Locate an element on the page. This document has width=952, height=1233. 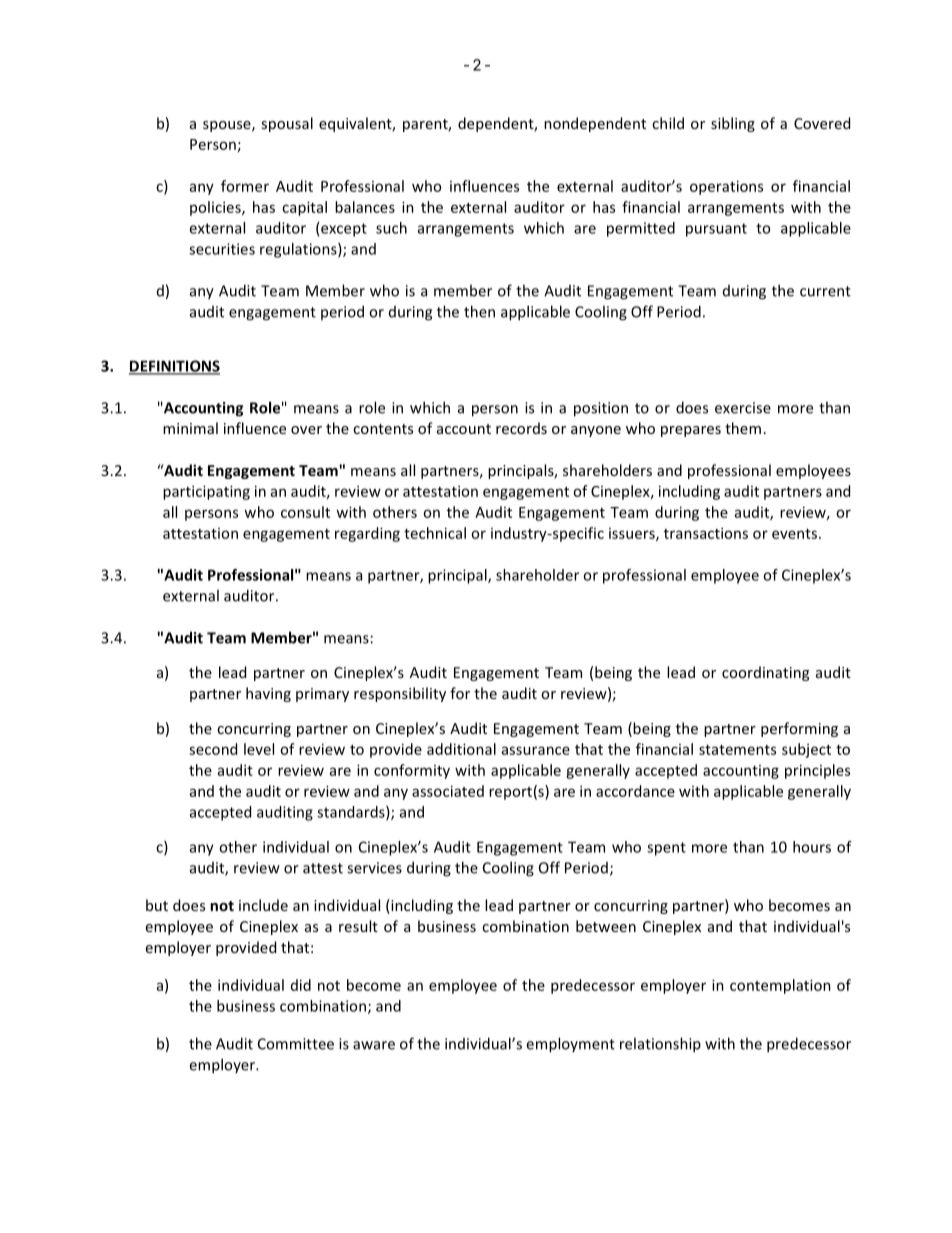
consult is located at coordinates (305, 512).
